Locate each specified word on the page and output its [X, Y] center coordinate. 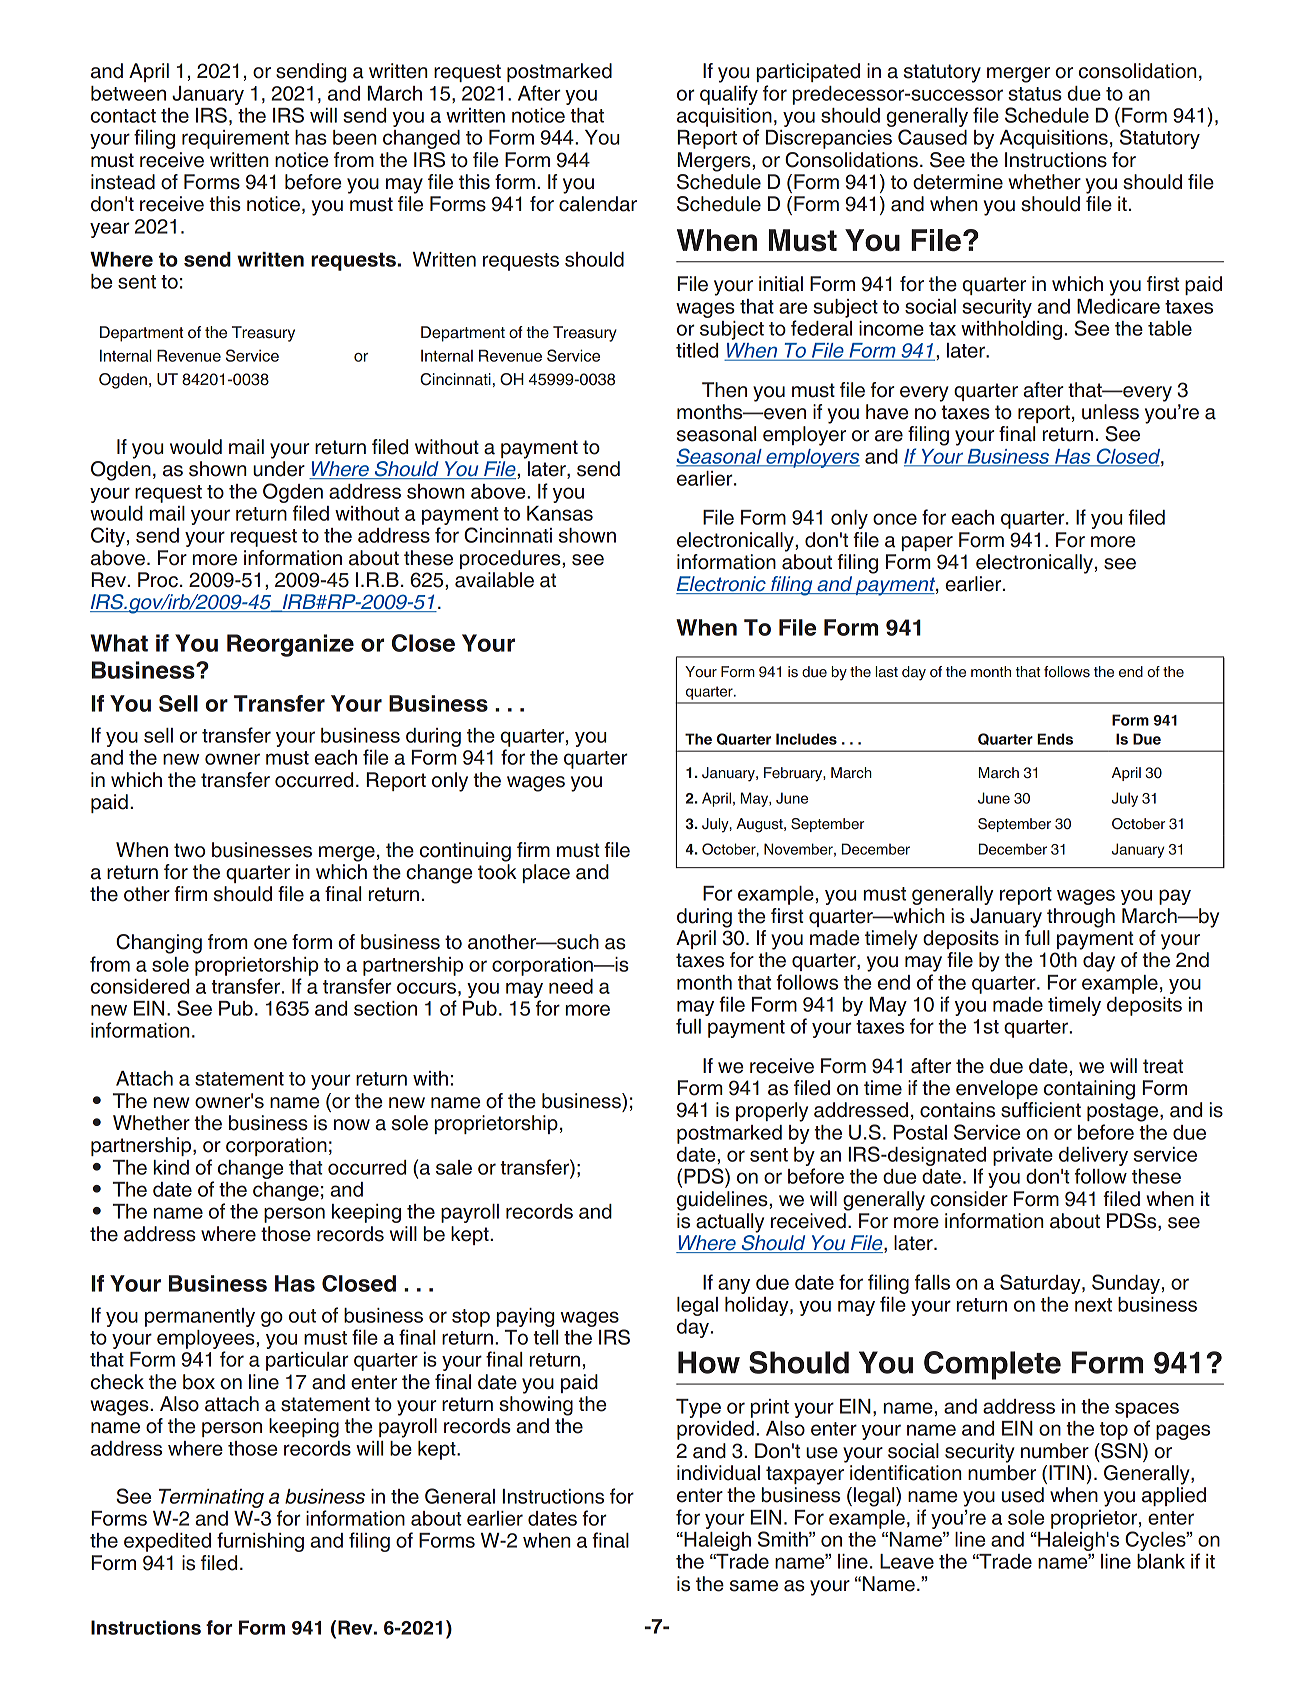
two [189, 850]
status [1035, 94]
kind [171, 1167]
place [546, 873]
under [279, 469]
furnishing [260, 1542]
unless [1110, 412]
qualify [729, 95]
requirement [235, 139]
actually [730, 1223]
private [1023, 1156]
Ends [1055, 739]
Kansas [560, 513]
